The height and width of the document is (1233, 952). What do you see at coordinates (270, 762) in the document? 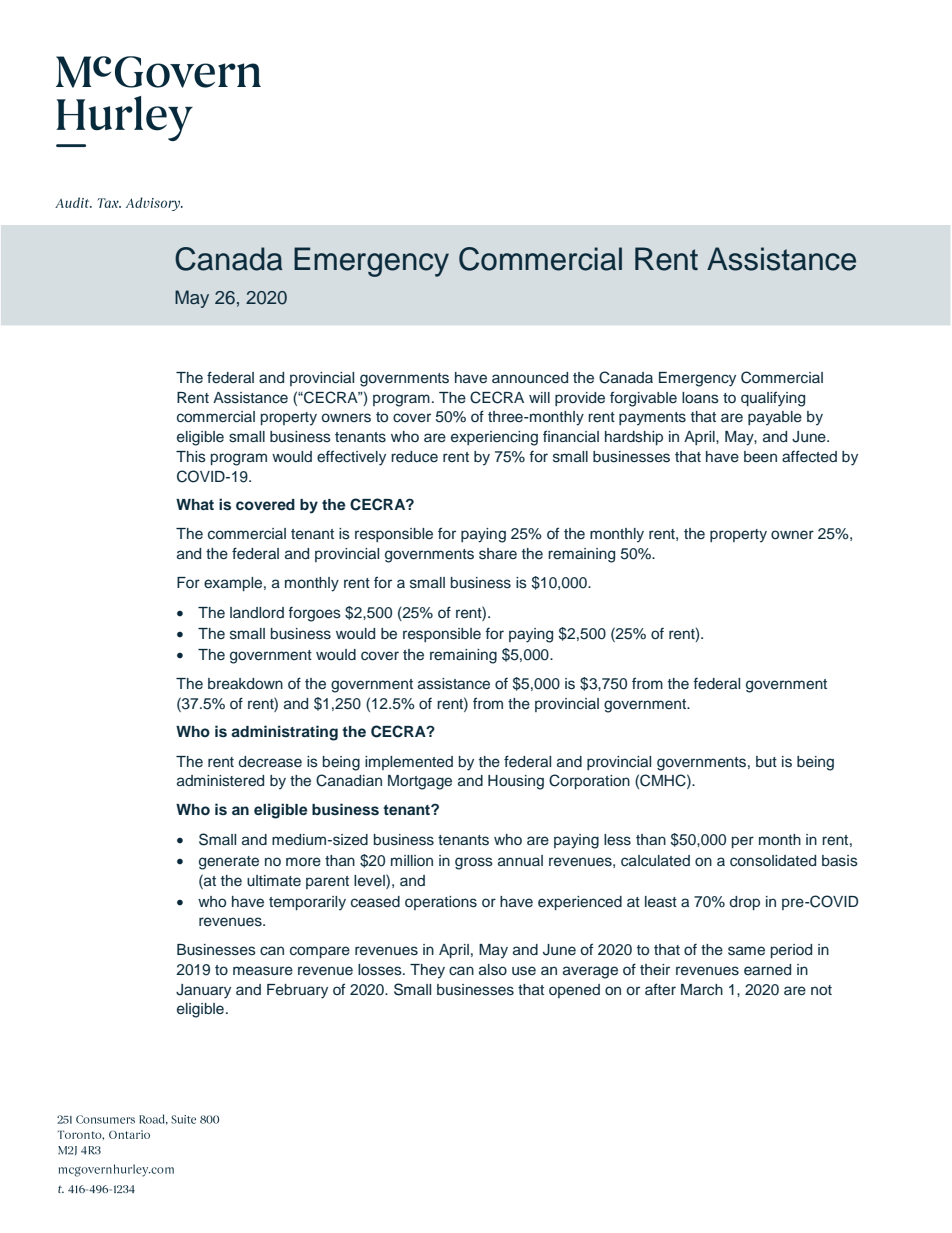
I see `decrease` at bounding box center [270, 762].
